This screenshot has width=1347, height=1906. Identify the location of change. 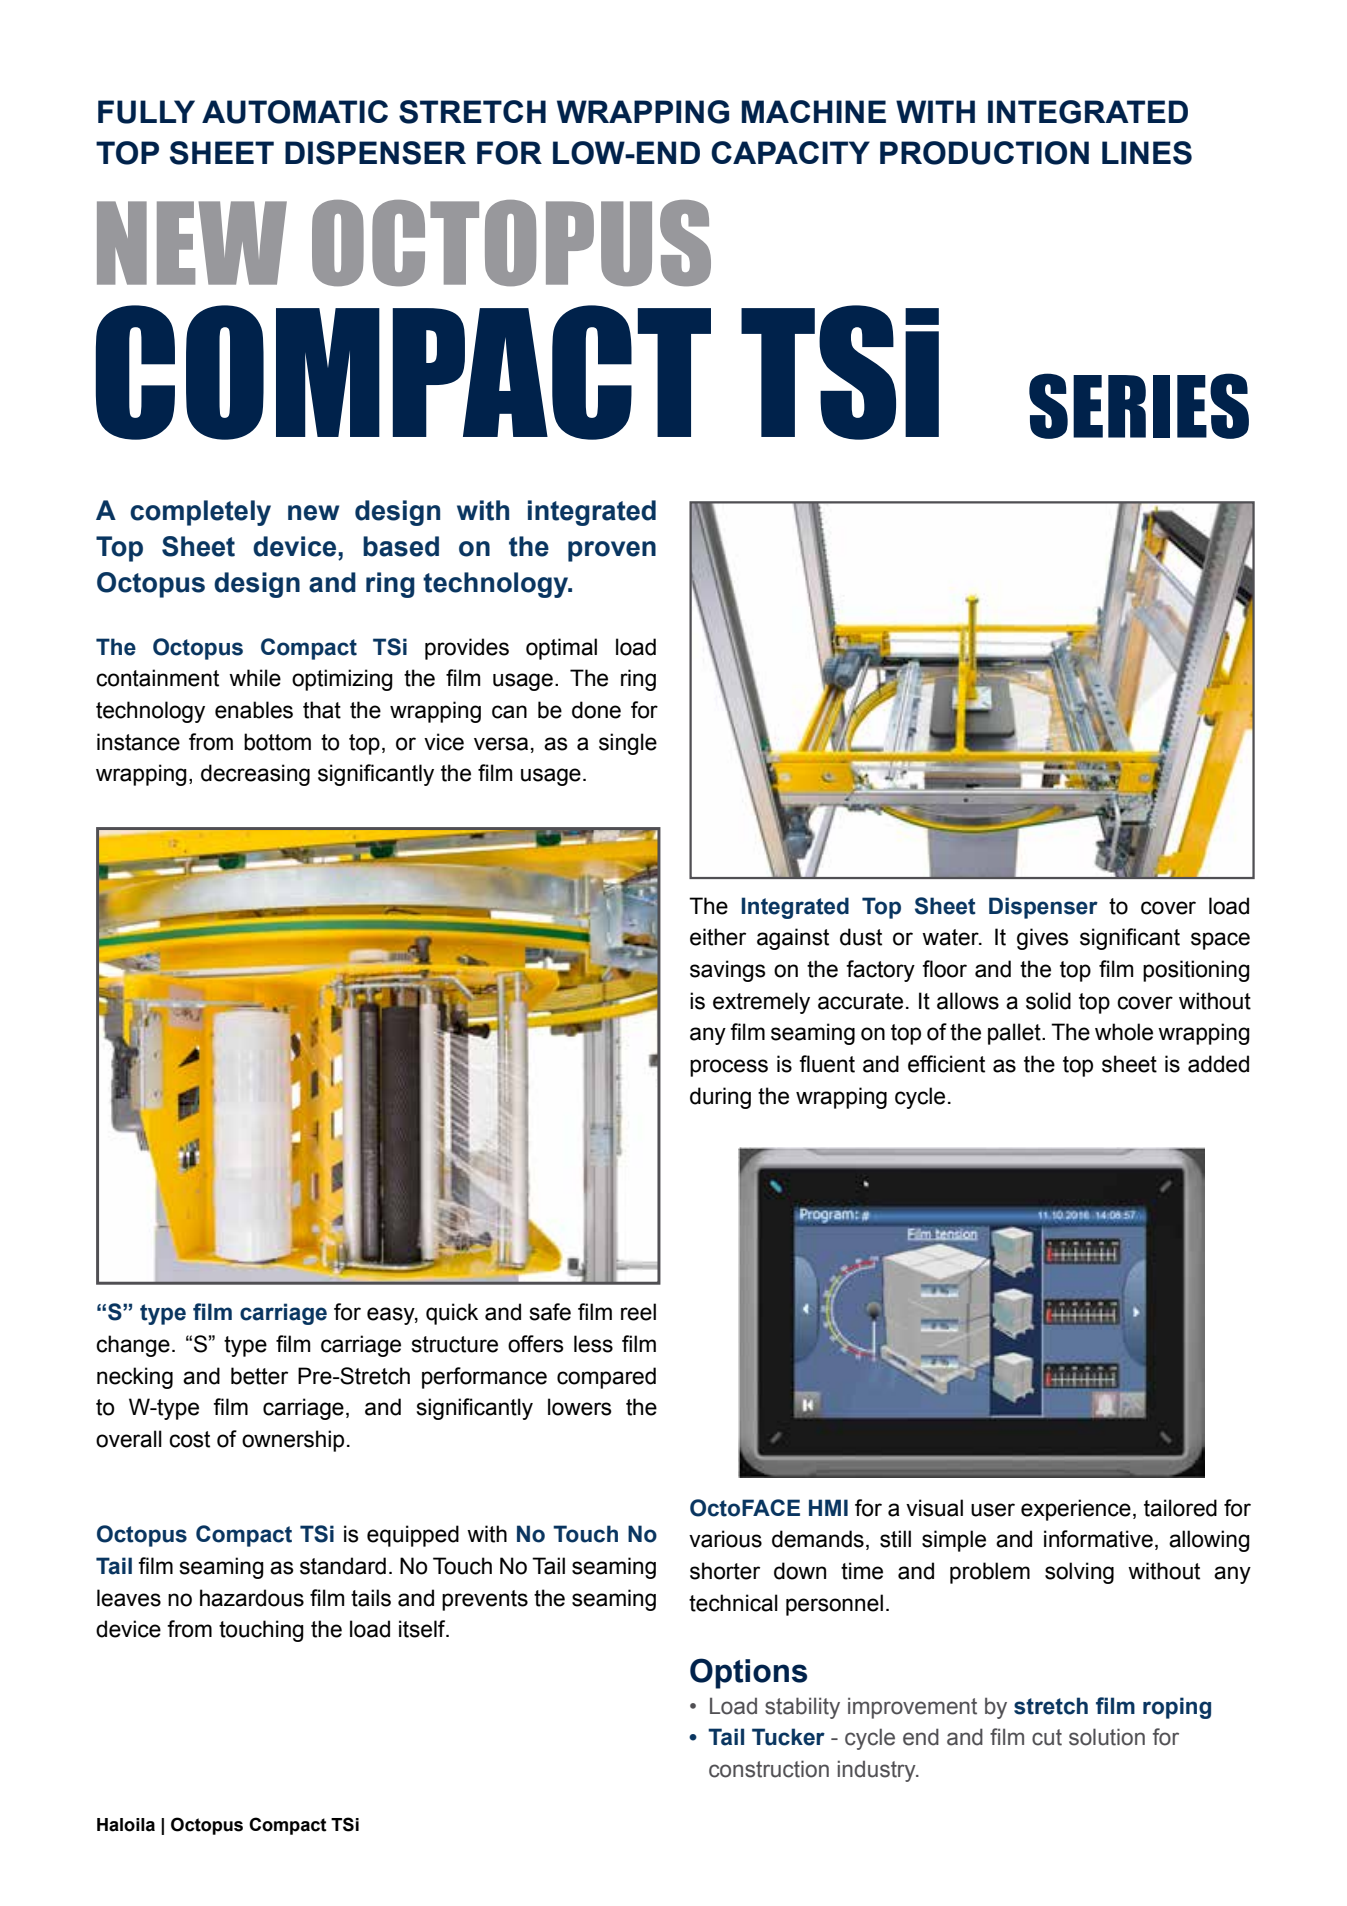
(133, 1346).
